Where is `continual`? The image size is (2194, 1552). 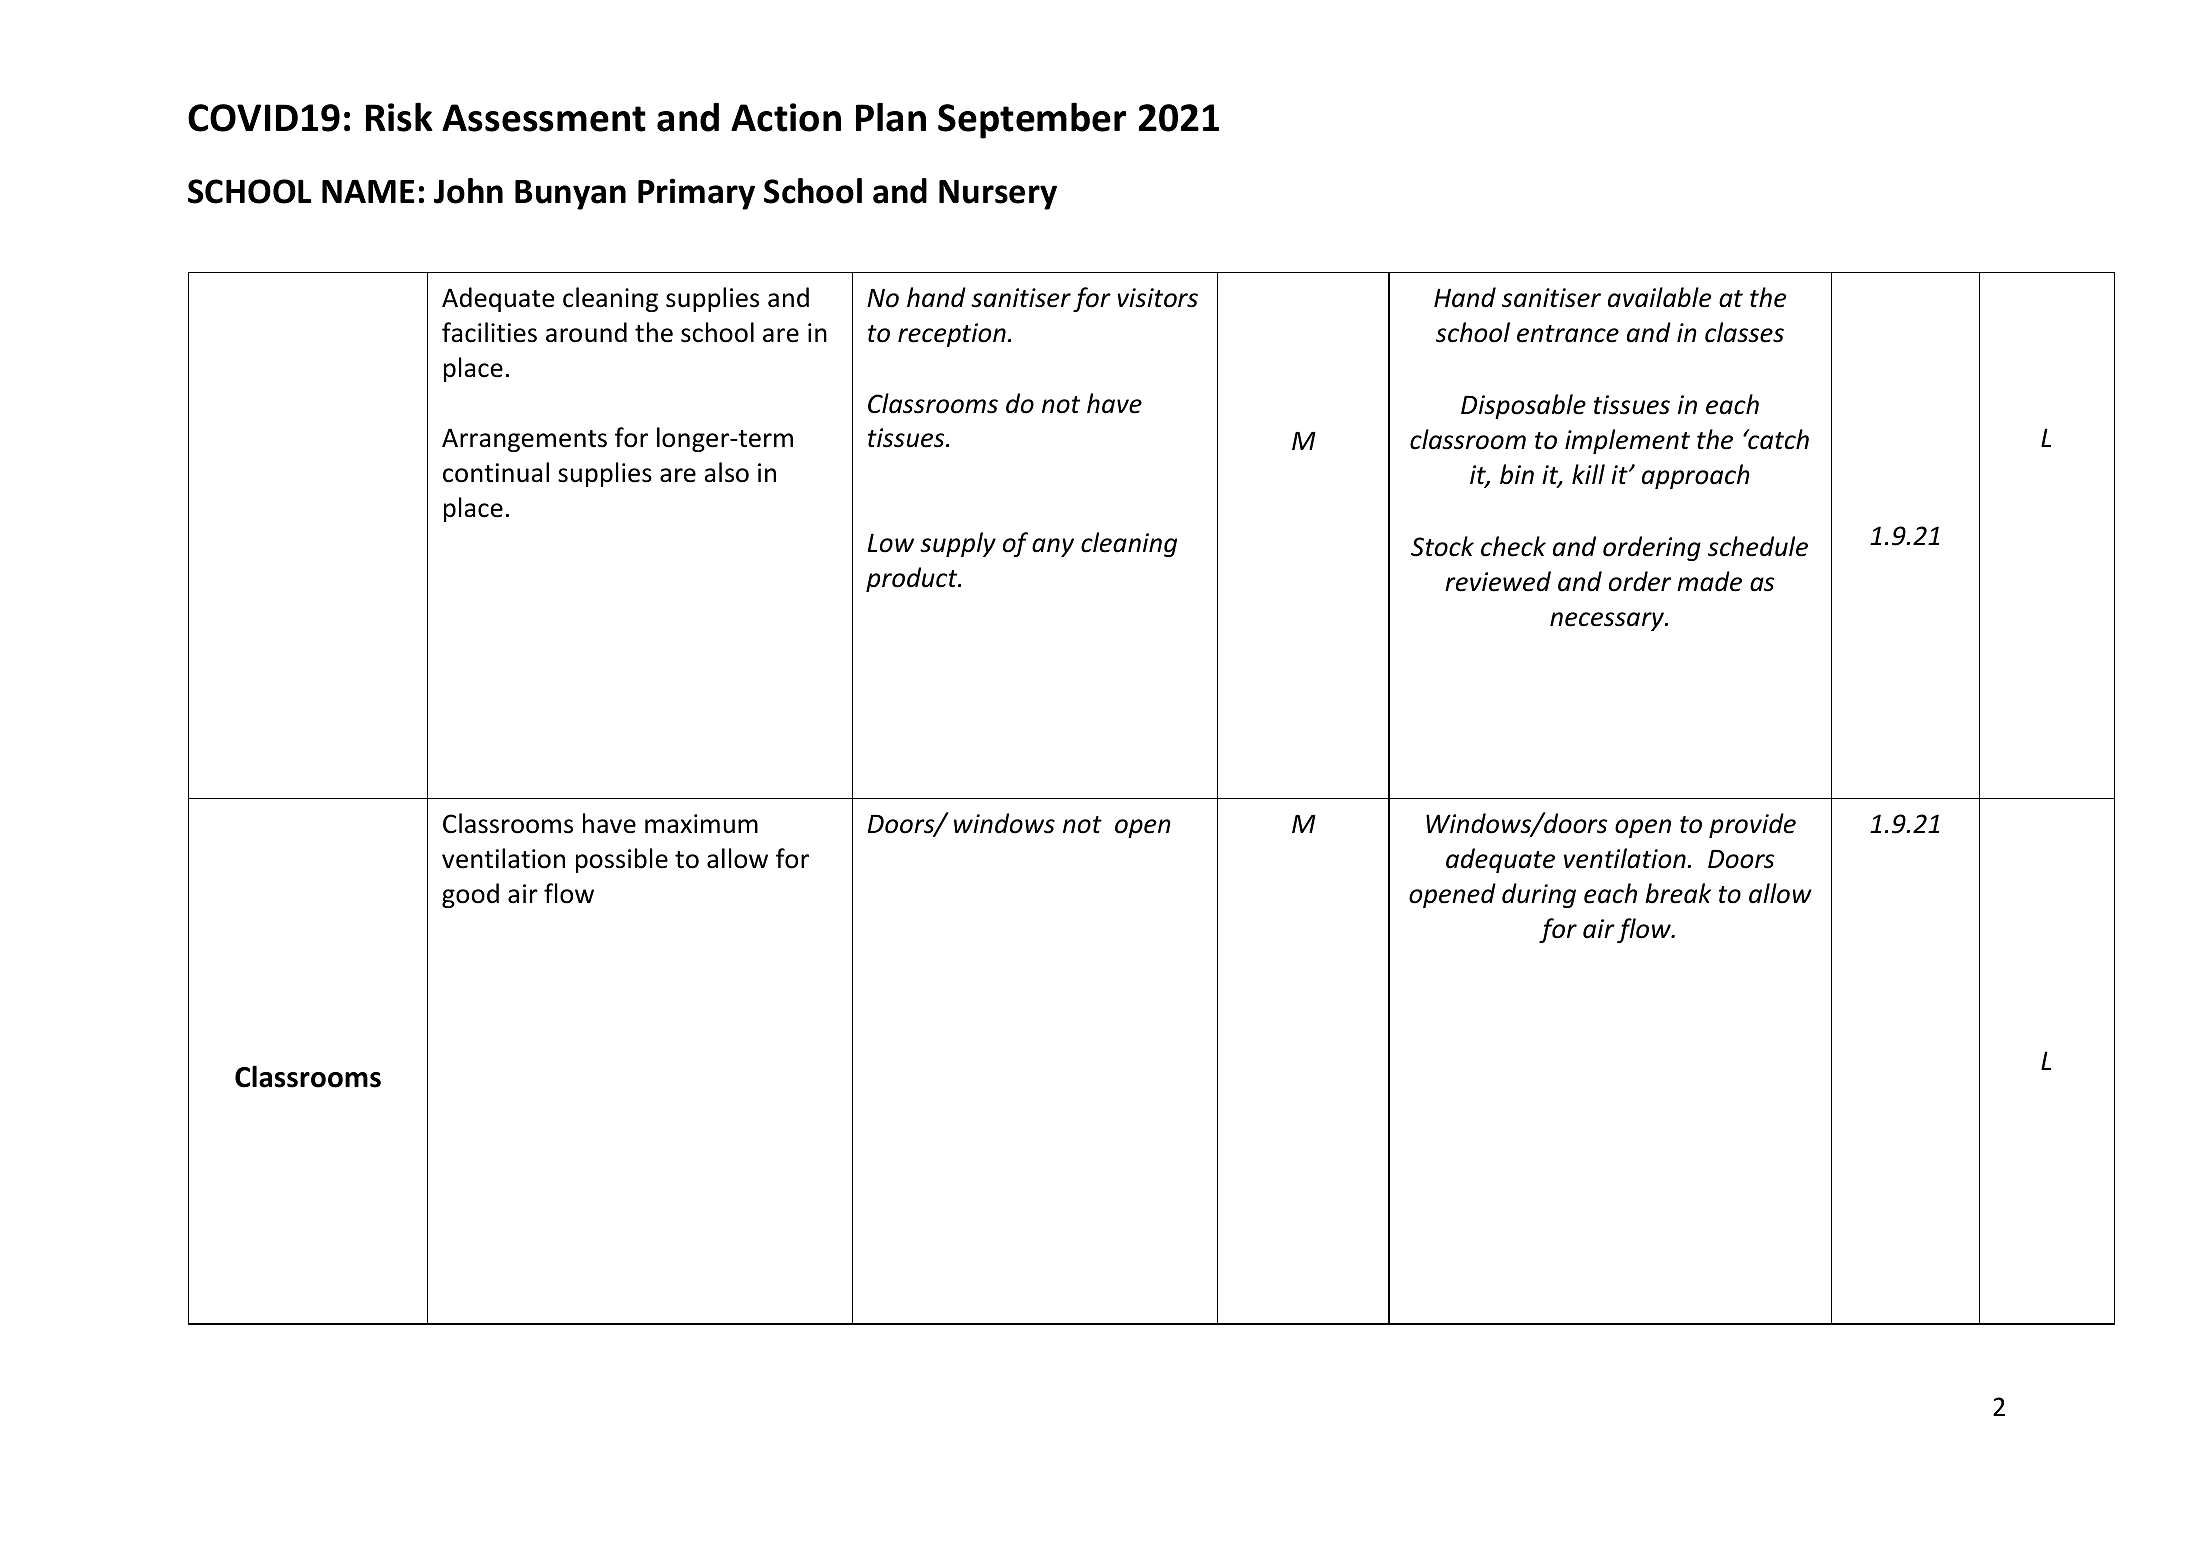 continual is located at coordinates (496, 472).
